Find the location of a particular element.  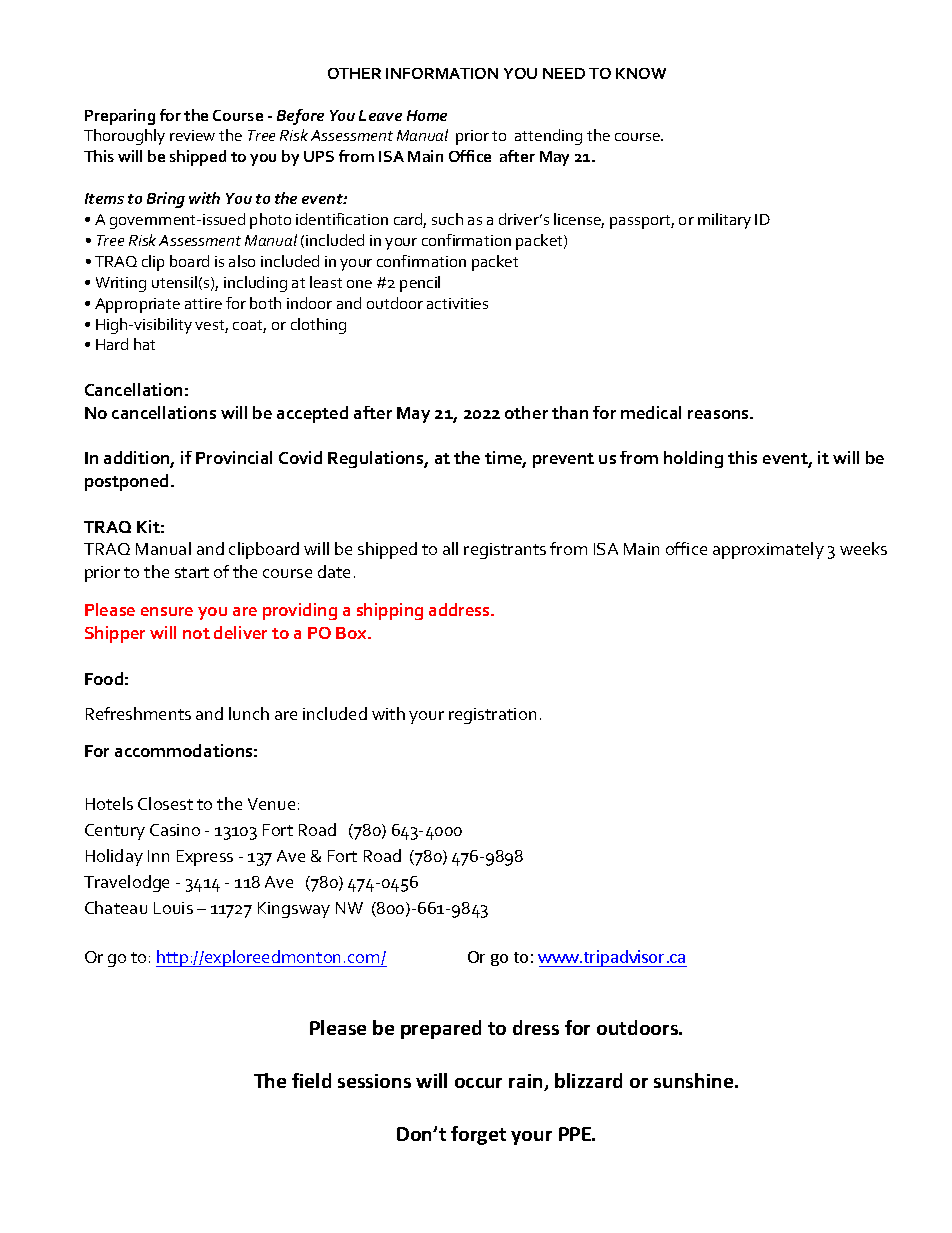

Home is located at coordinates (427, 115).
